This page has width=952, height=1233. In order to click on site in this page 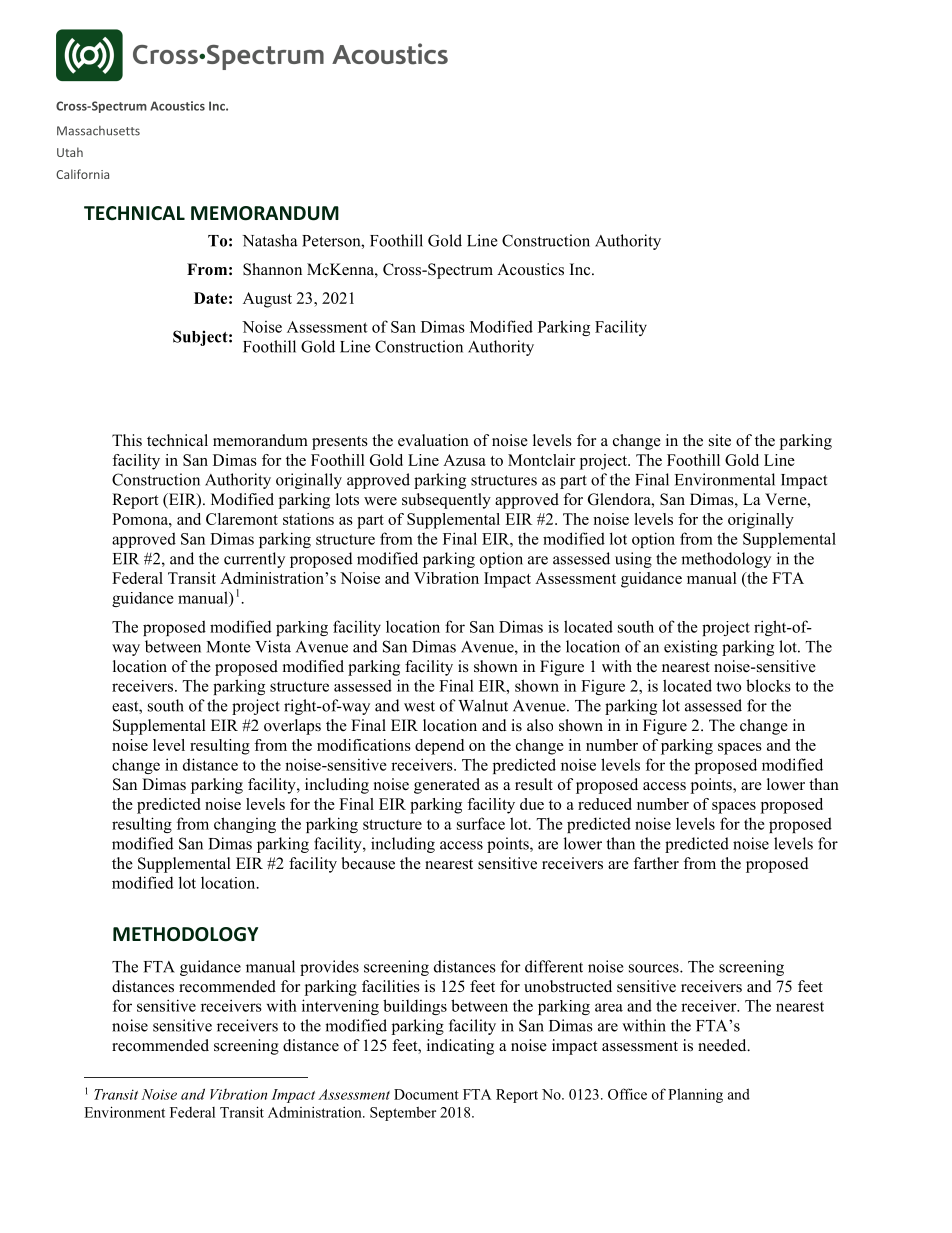, I will do `click(720, 440)`.
